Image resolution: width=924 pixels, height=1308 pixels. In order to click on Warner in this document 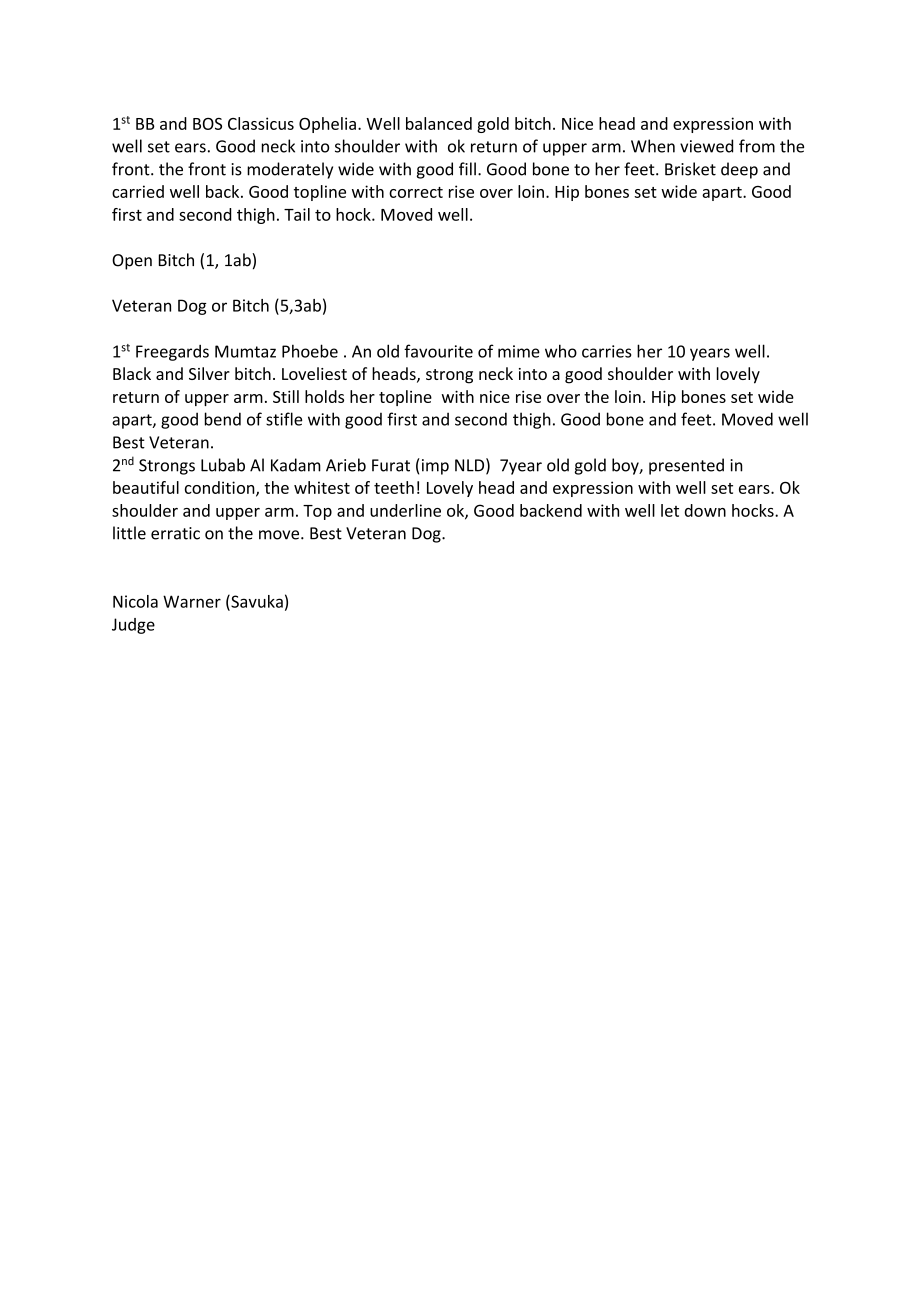, I will do `click(192, 601)`.
